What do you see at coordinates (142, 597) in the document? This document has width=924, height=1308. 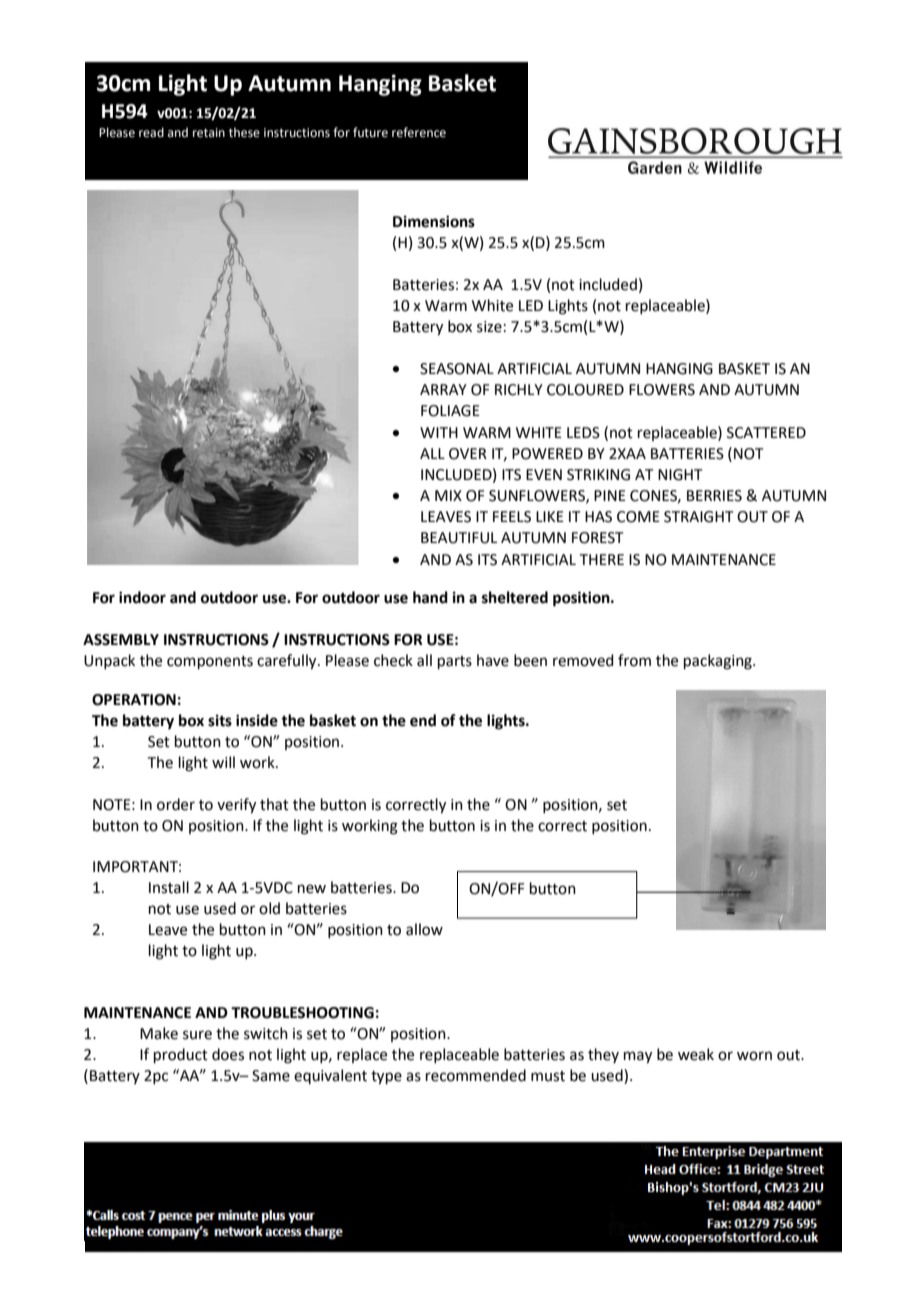 I see `indoor` at bounding box center [142, 597].
